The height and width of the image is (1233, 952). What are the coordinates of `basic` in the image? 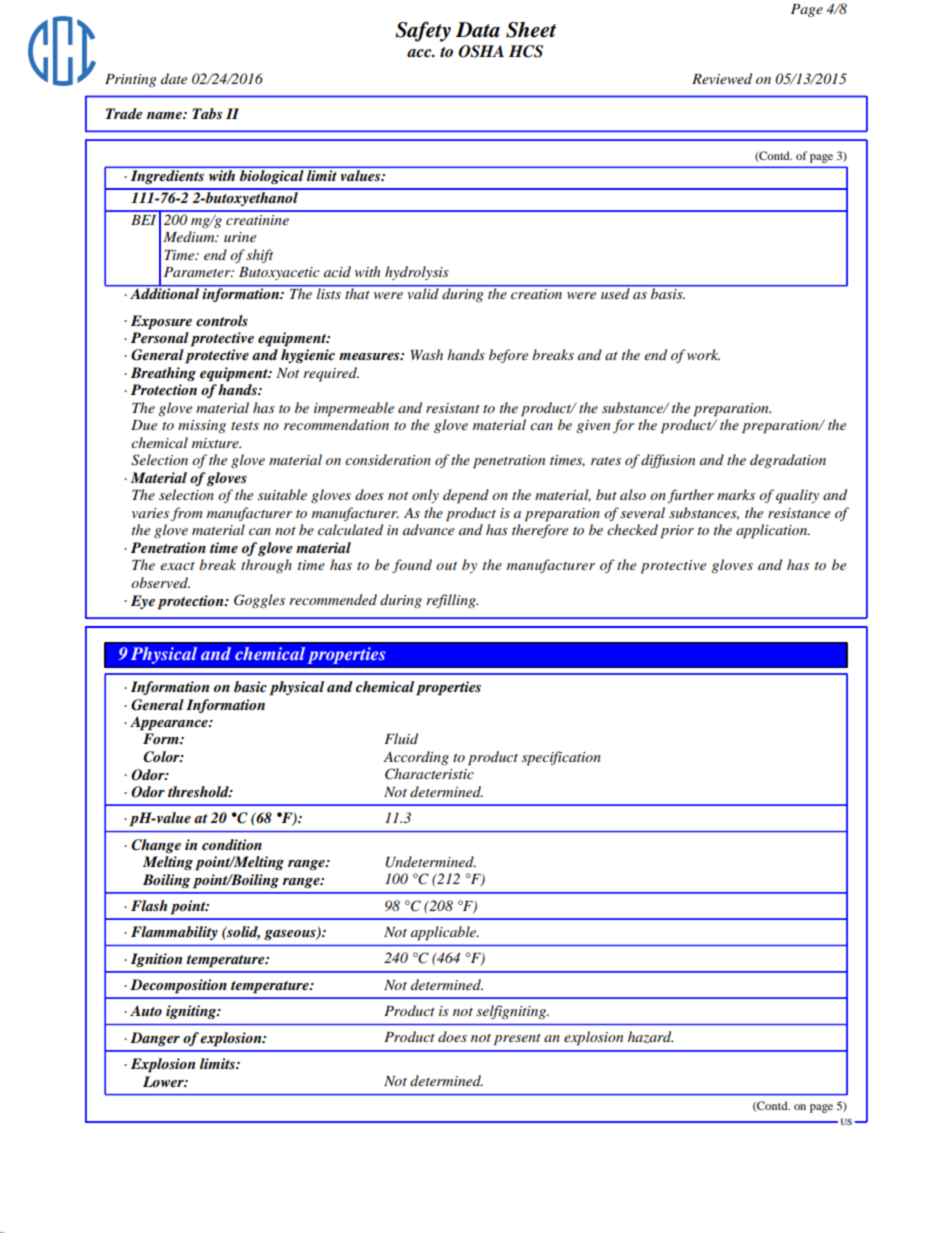 It's located at (250, 686).
